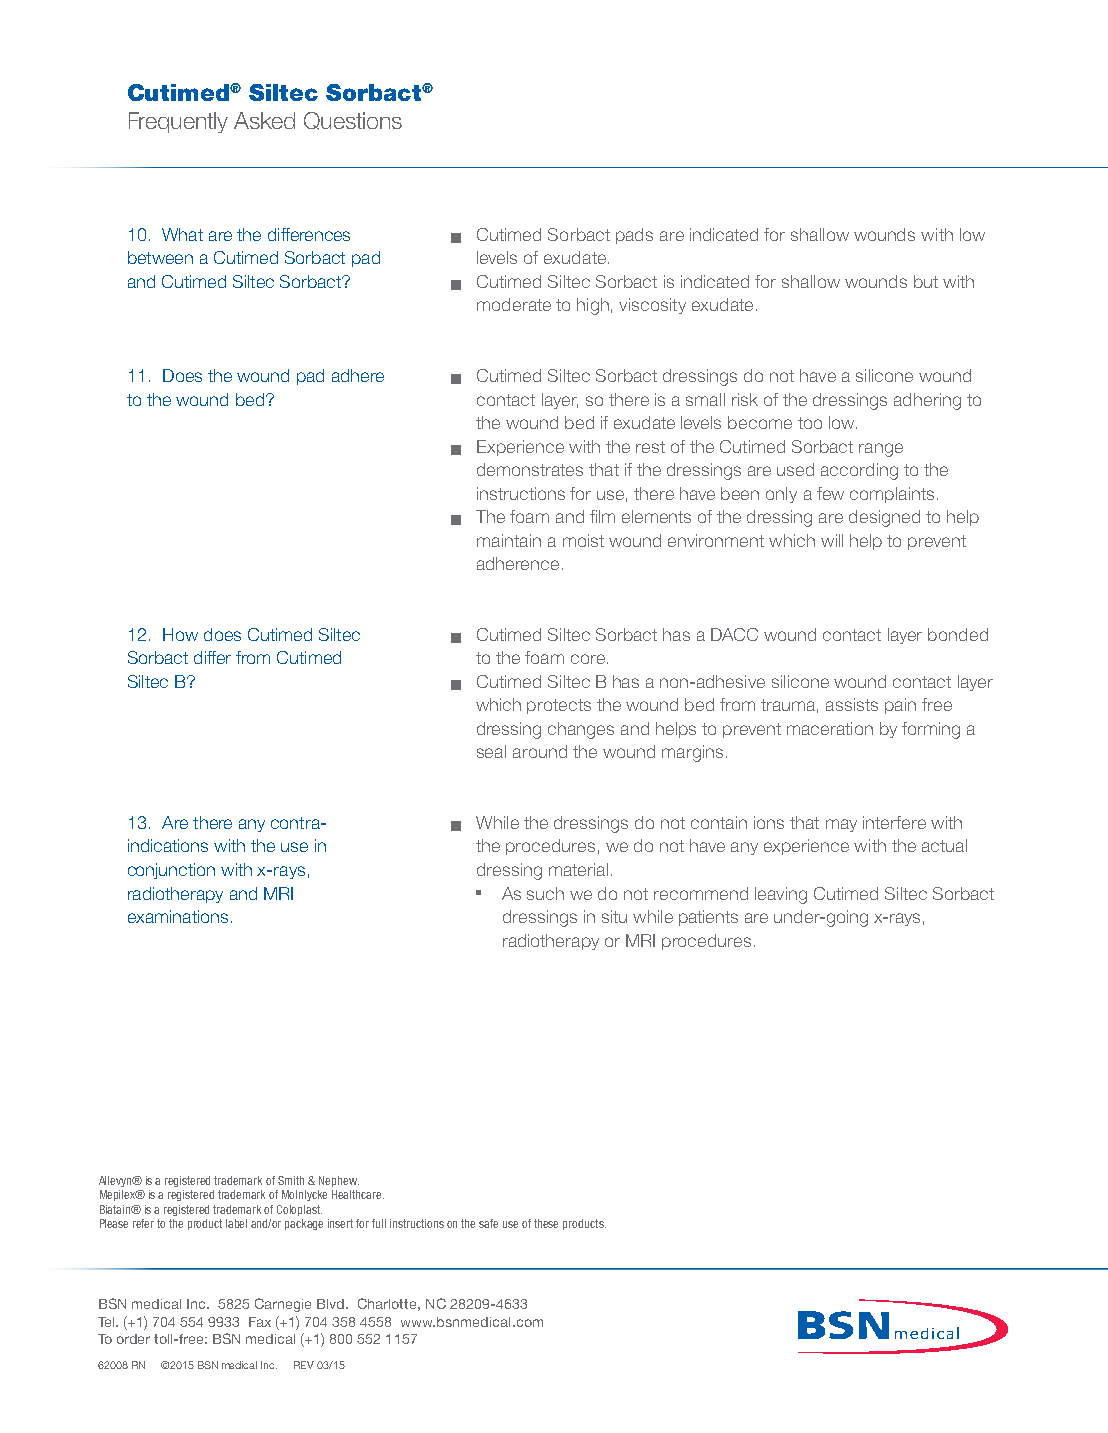 The height and width of the page is (1433, 1108). I want to click on pads, so click(634, 236).
